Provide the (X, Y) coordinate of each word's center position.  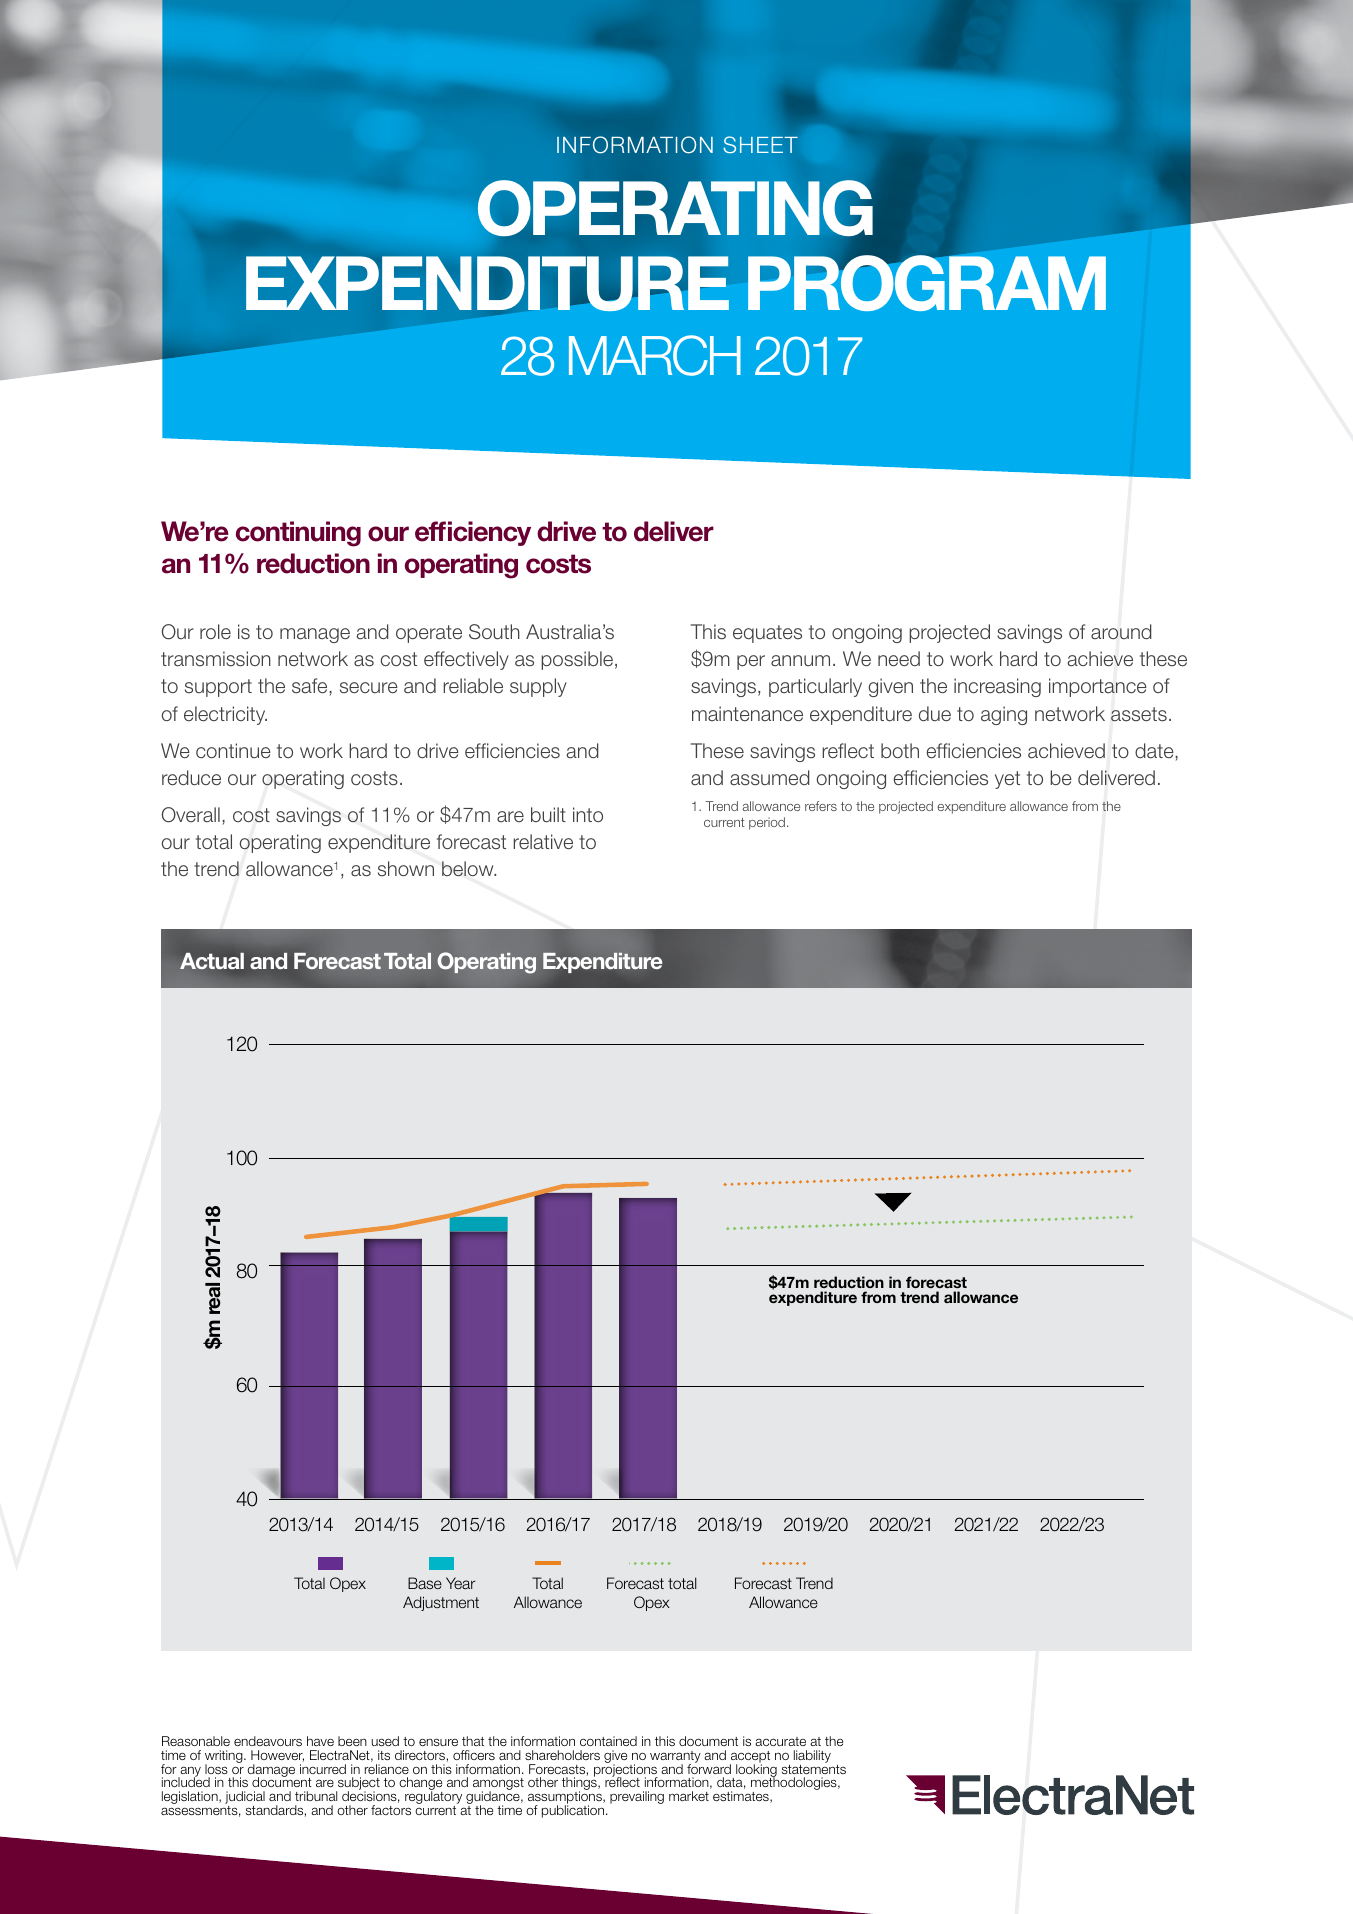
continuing (298, 534)
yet (1007, 780)
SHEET (760, 144)
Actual (212, 961)
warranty (675, 1758)
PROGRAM (927, 282)
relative (543, 842)
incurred (323, 1769)
